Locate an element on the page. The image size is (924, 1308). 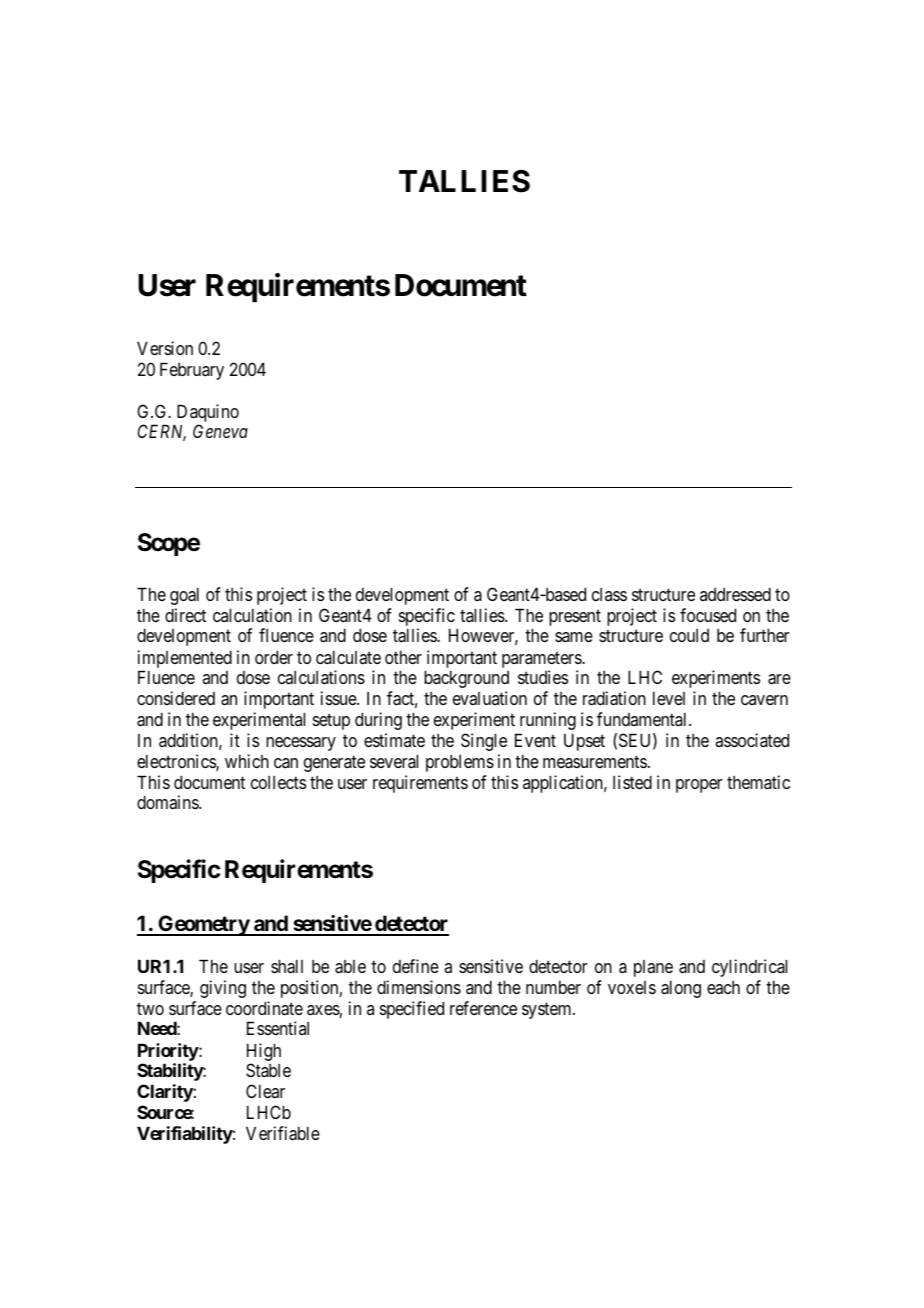
considered is located at coordinates (176, 698).
